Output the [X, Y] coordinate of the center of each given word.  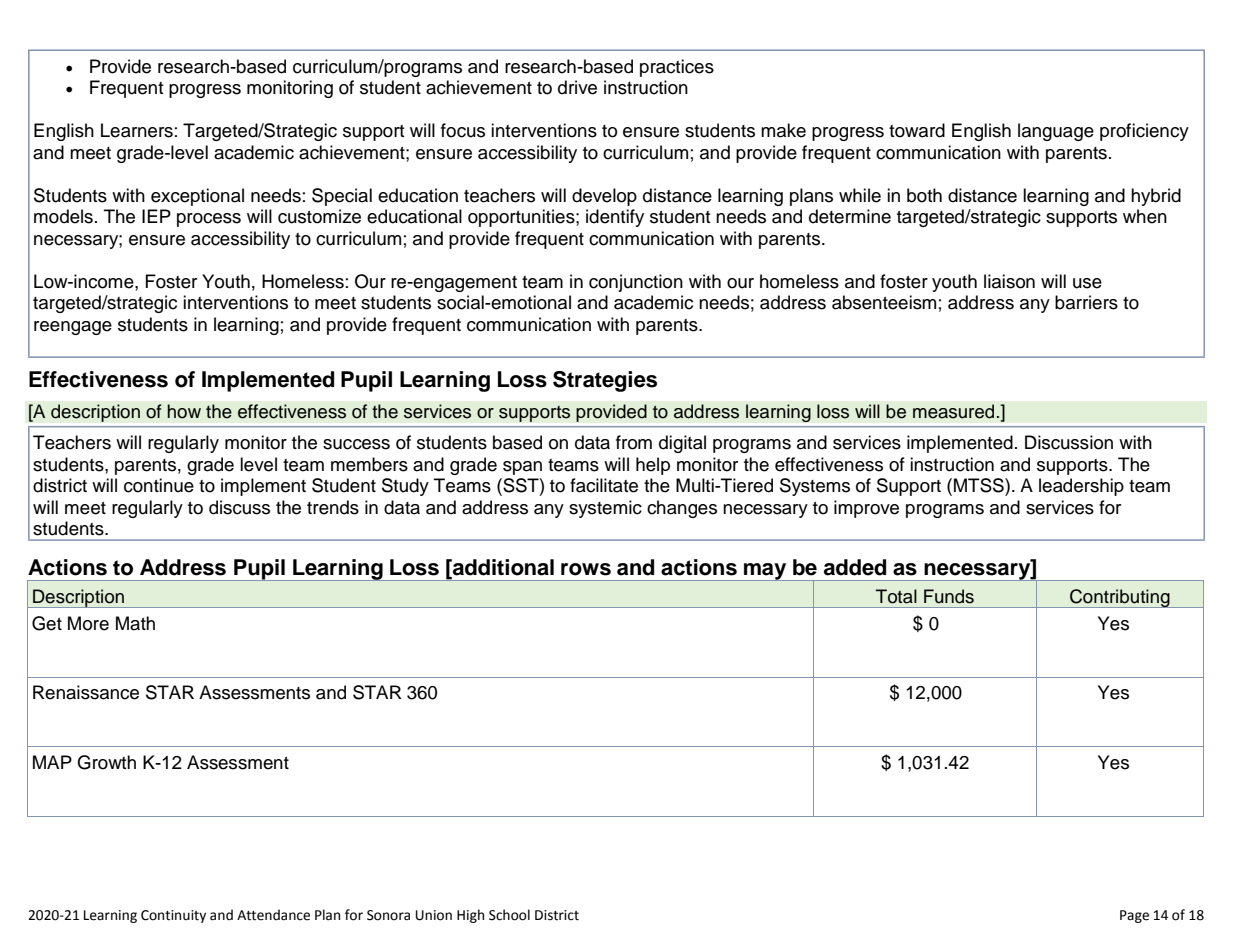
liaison [1009, 281]
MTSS [980, 485]
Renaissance [86, 692]
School [509, 915]
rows [586, 569]
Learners [137, 130]
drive [577, 87]
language [1056, 132]
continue [159, 485]
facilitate [604, 485]
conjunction [636, 283]
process [209, 220]
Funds [949, 596]
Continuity [173, 916]
